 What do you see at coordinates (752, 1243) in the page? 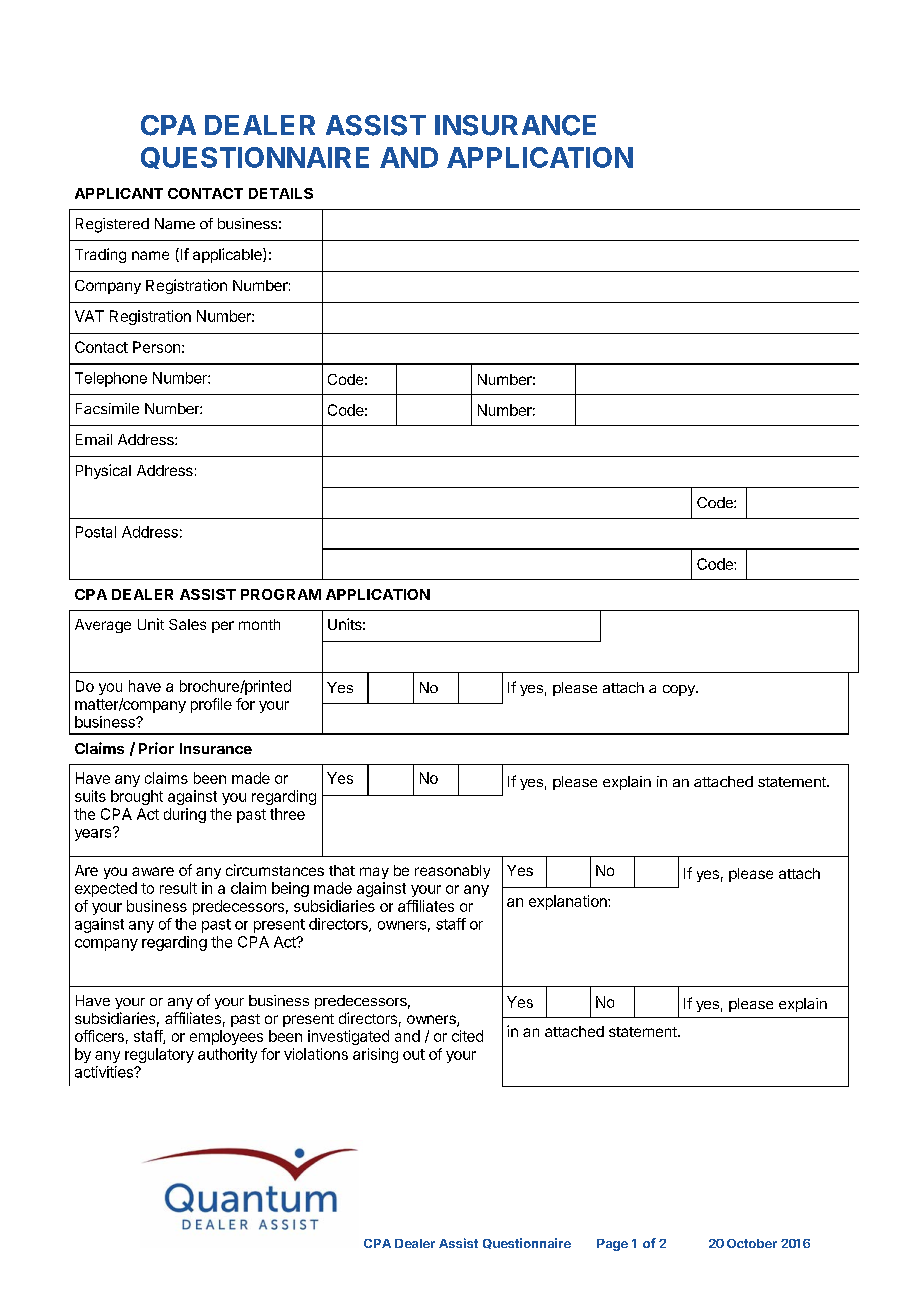
I see `October` at bounding box center [752, 1243].
